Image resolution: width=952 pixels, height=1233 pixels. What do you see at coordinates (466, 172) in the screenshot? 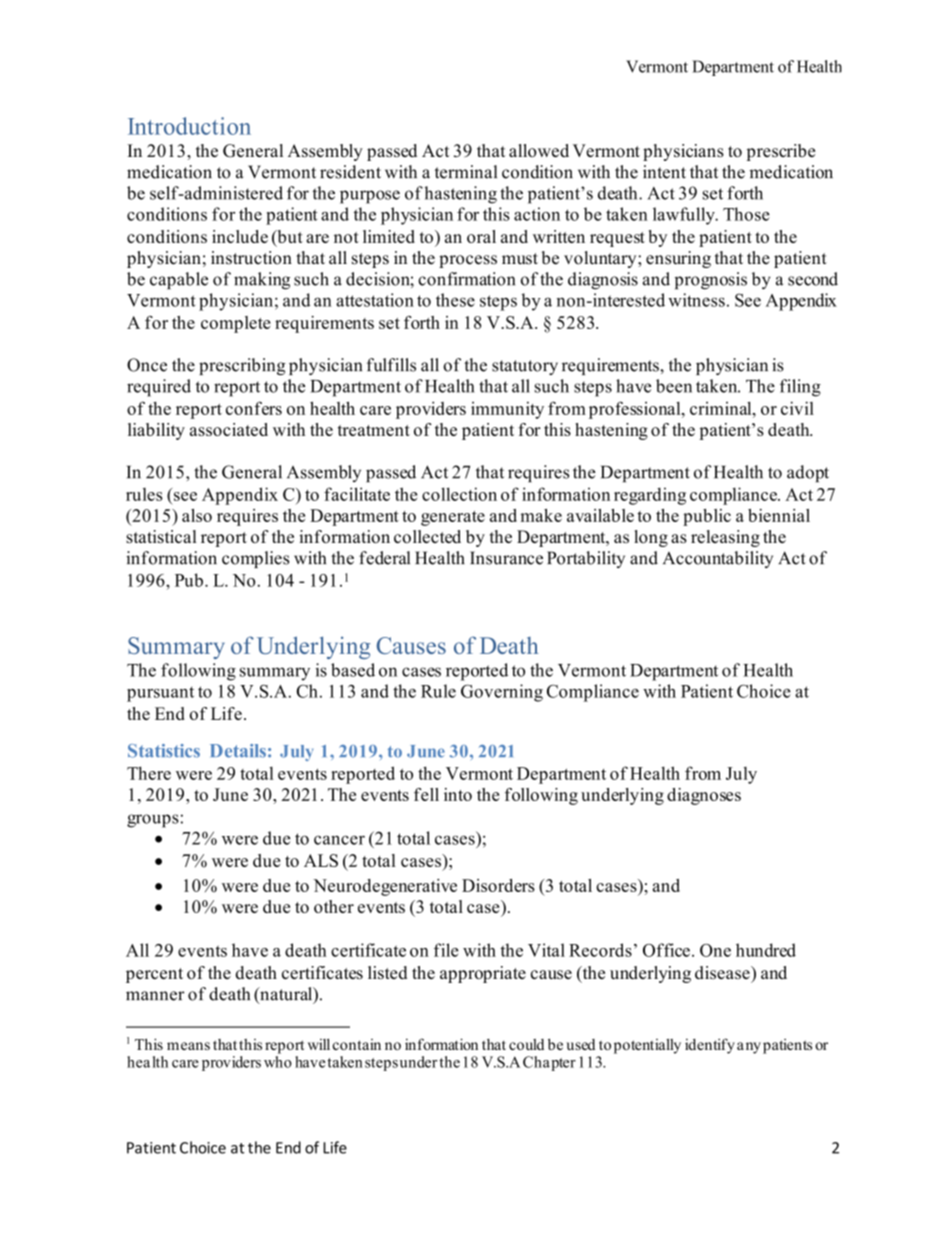
I see `terminal` at bounding box center [466, 172].
